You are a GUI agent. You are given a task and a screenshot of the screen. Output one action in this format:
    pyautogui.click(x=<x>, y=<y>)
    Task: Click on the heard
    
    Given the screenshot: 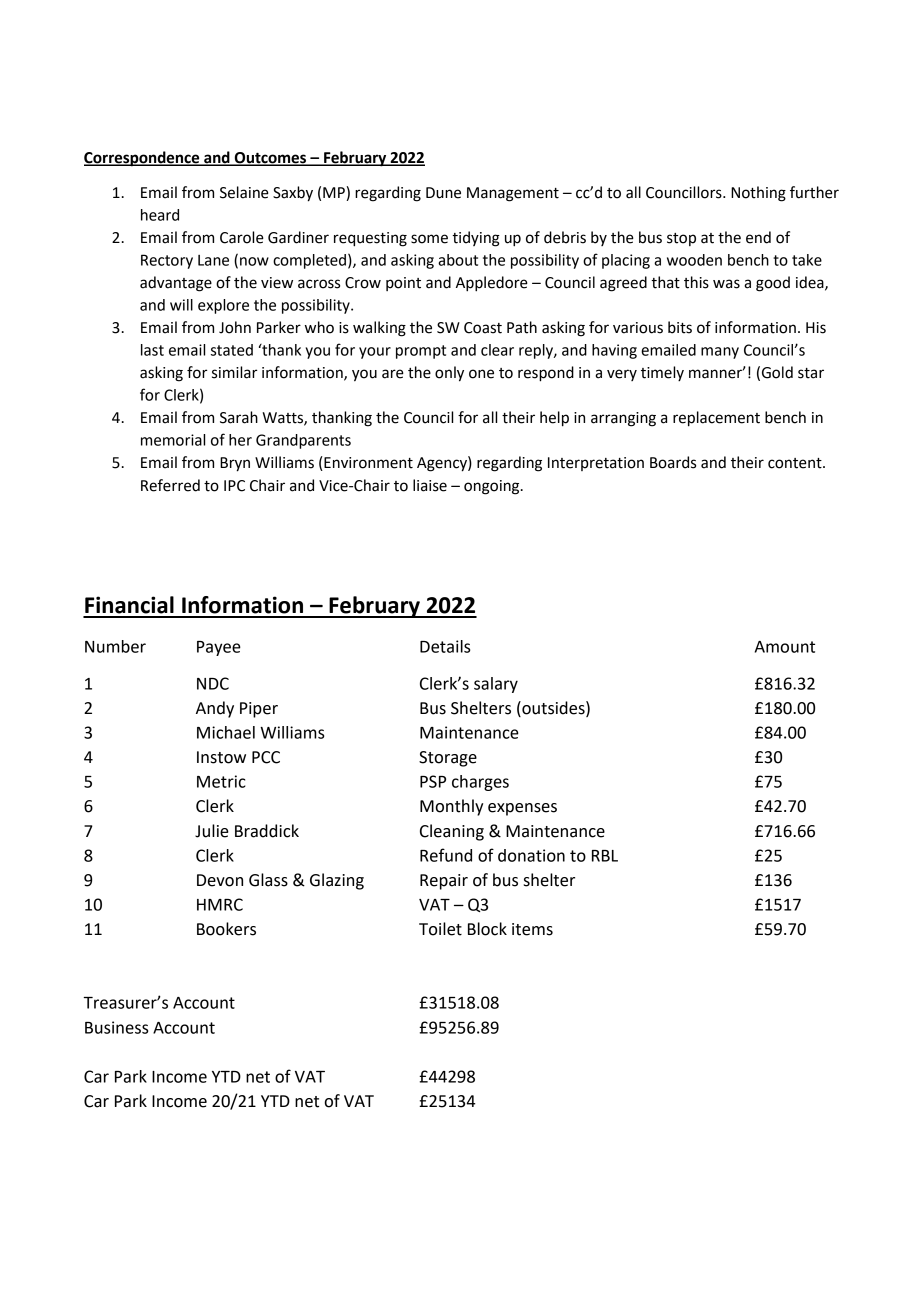 What is the action you would take?
    pyautogui.click(x=160, y=215)
